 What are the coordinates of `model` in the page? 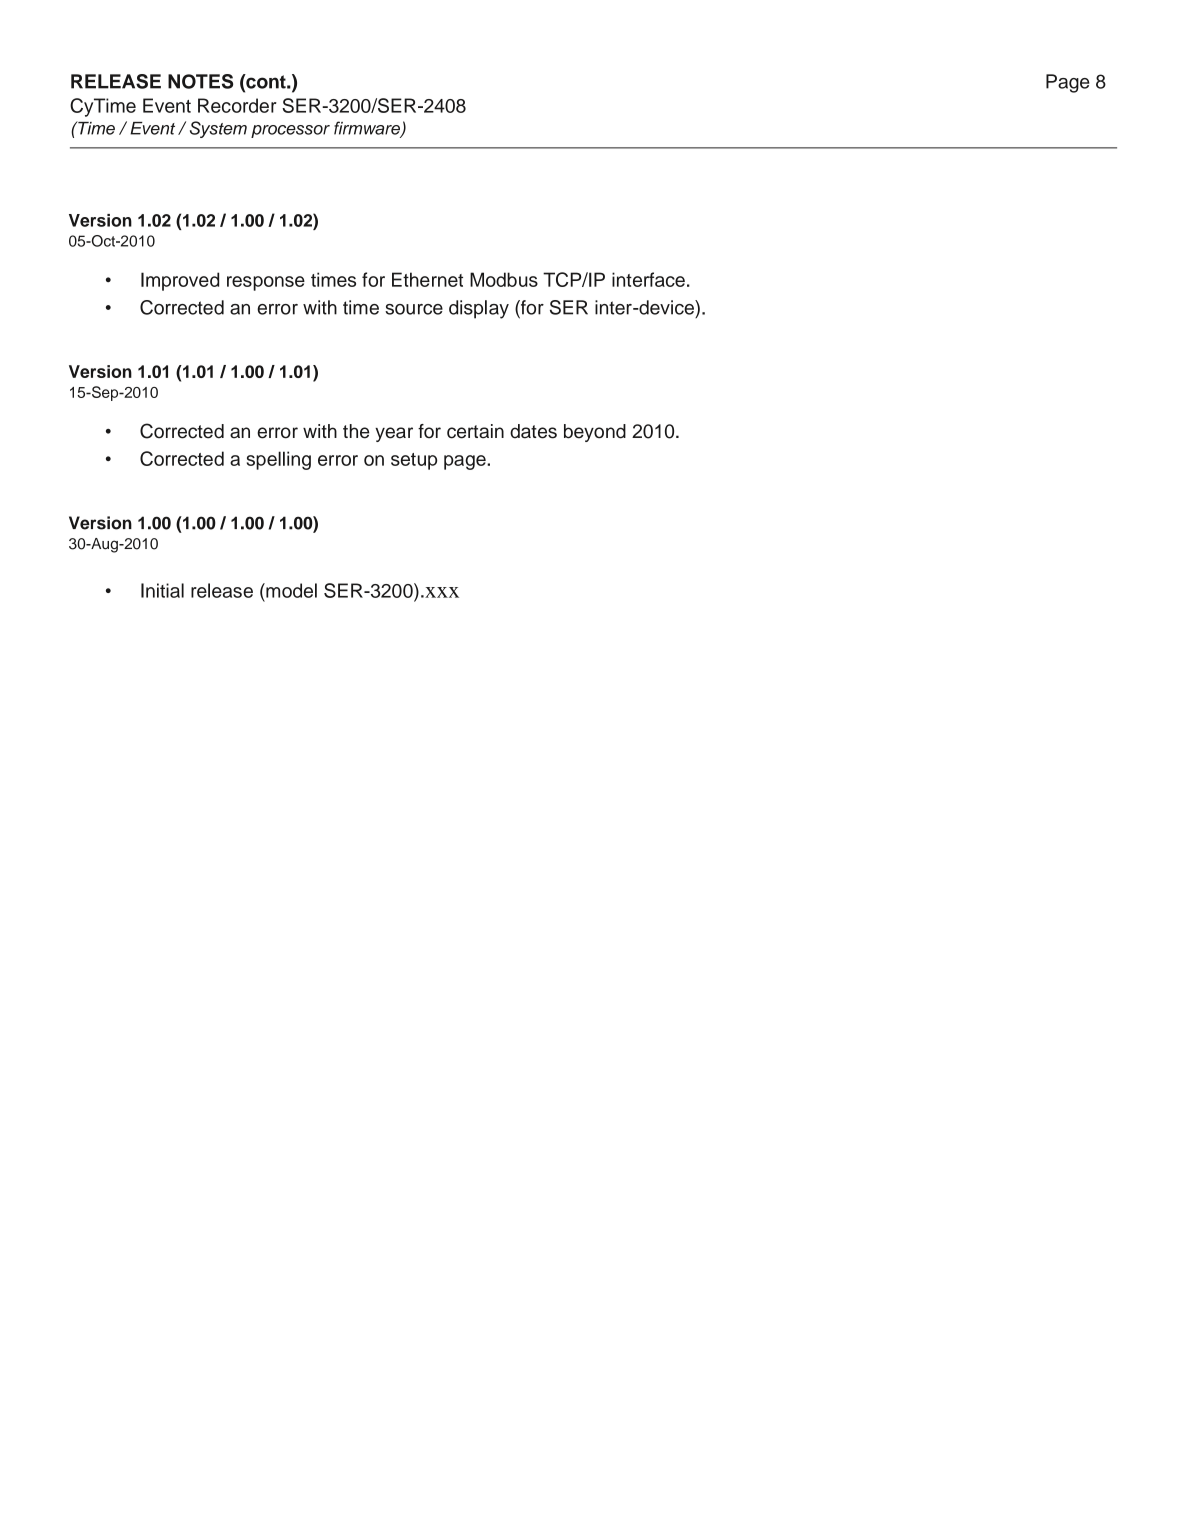 It's located at (290, 590).
